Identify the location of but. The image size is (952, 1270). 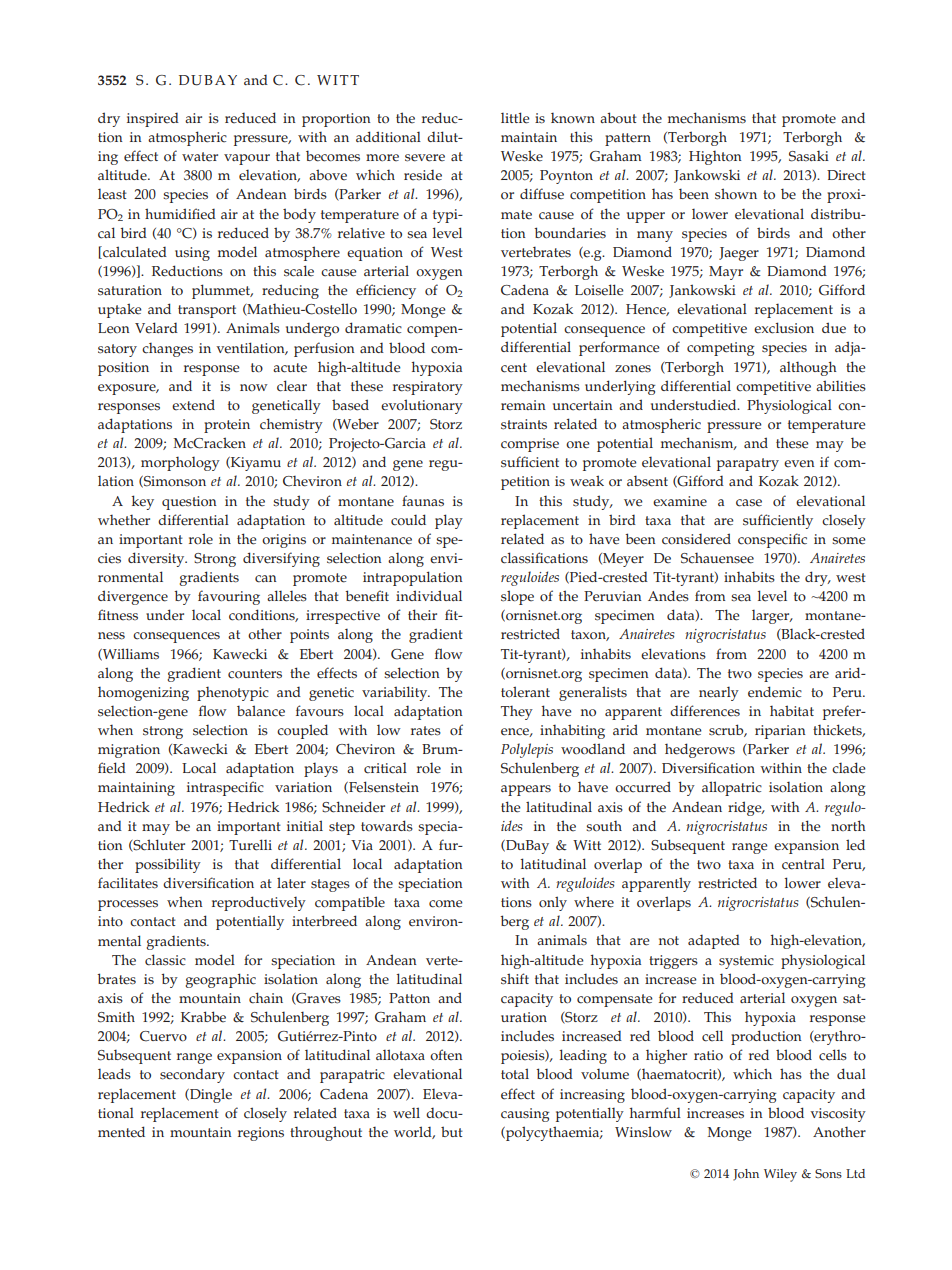
(452, 1131).
